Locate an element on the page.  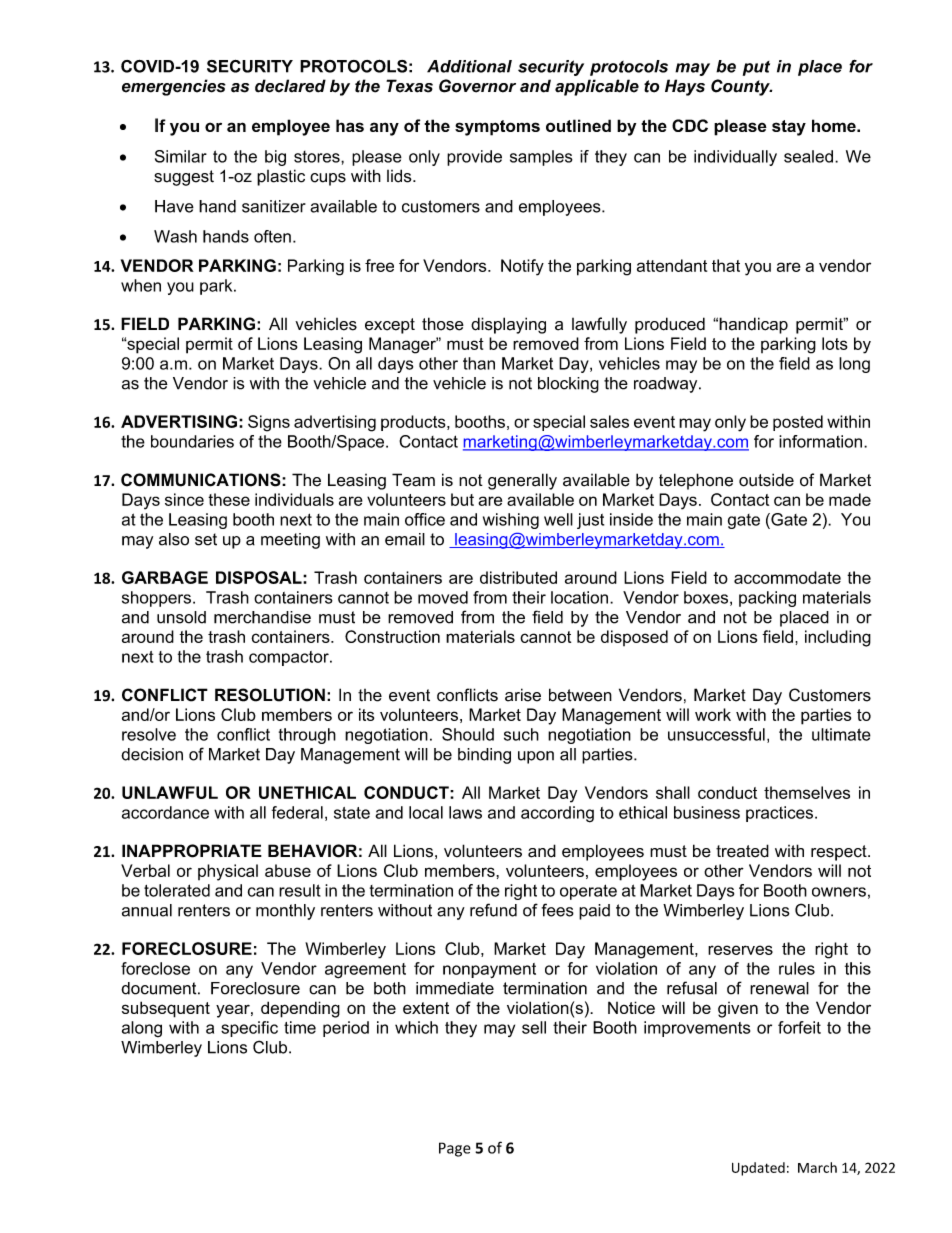
specific is located at coordinates (249, 1029).
